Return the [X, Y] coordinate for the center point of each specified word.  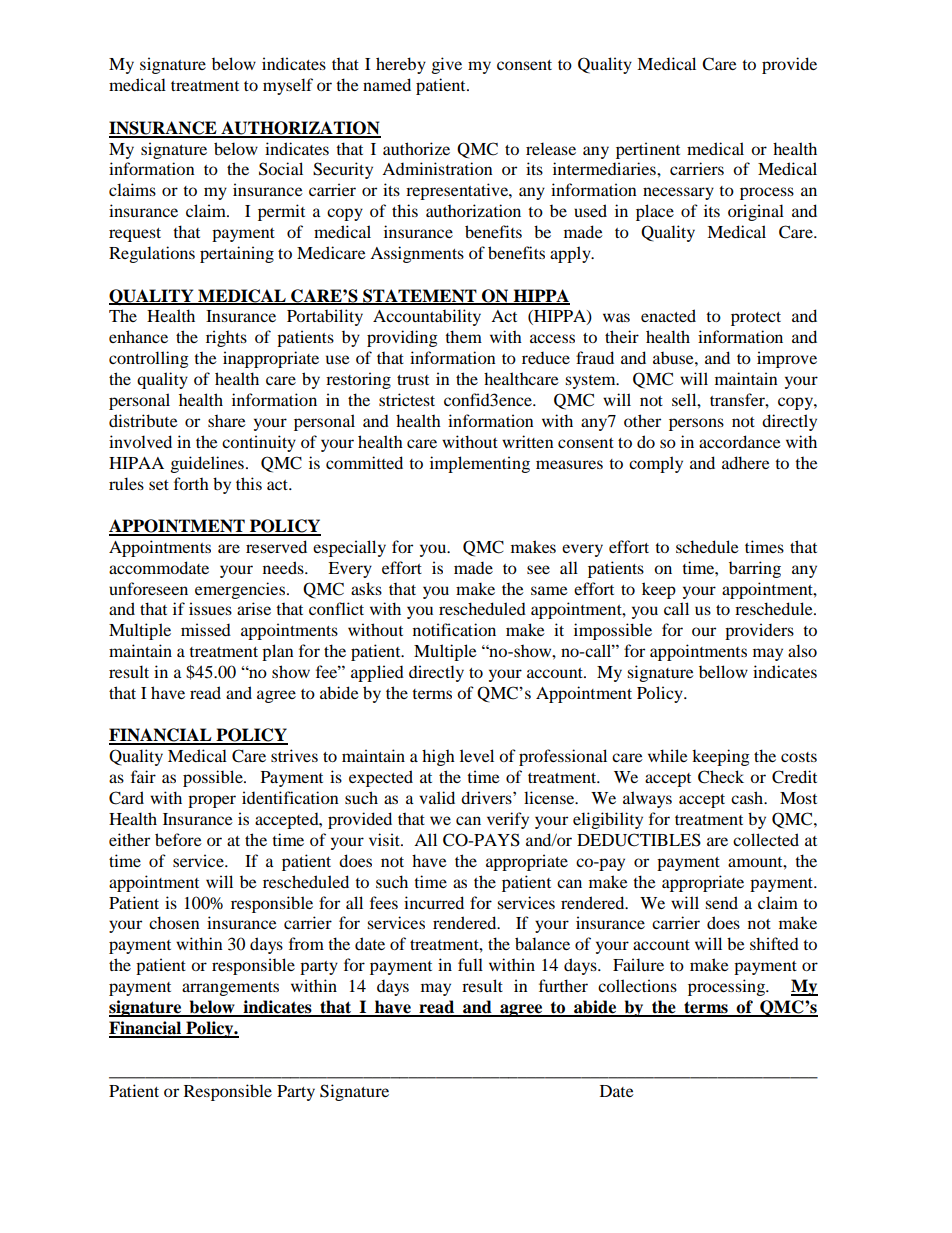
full [470, 964]
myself [288, 86]
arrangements [230, 989]
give [447, 65]
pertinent [648, 150]
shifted [774, 943]
